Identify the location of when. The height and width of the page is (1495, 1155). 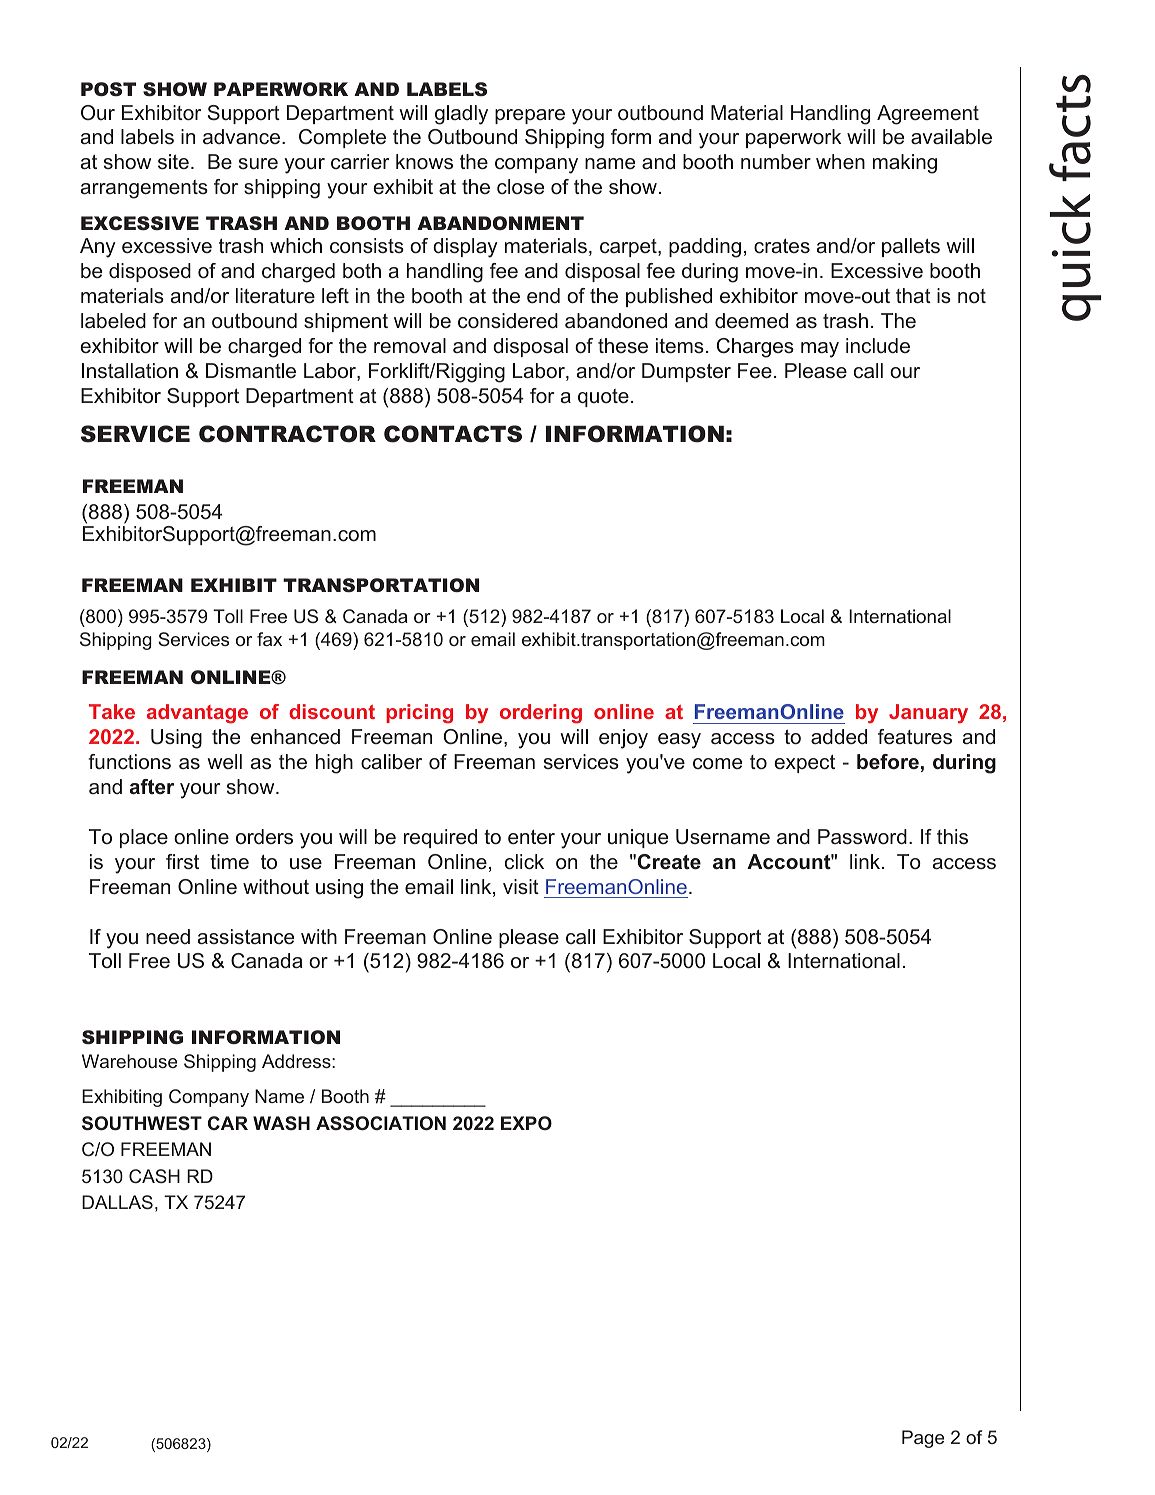
(840, 162).
